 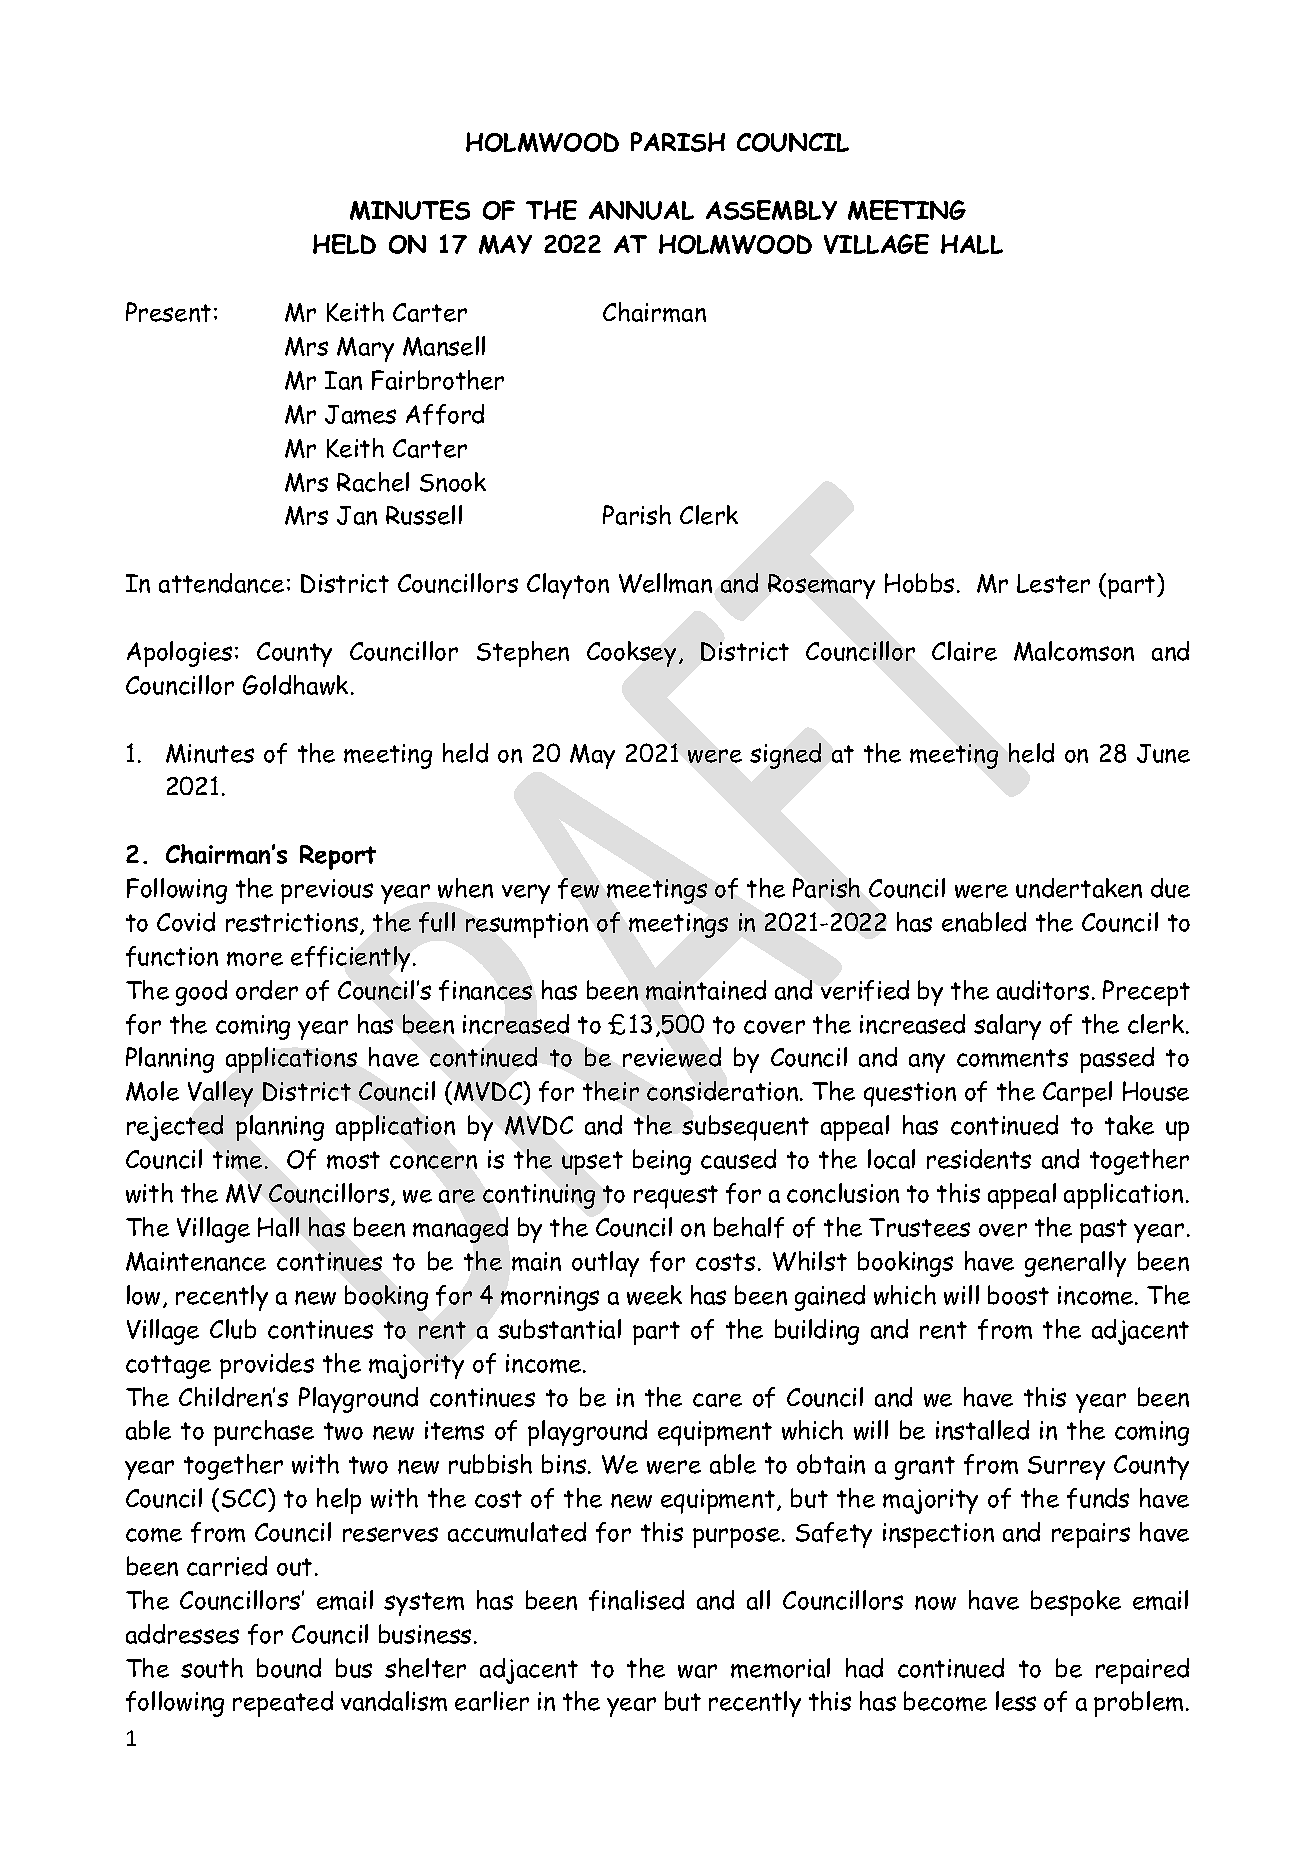 What do you see at coordinates (168, 312) in the screenshot?
I see `Present` at bounding box center [168, 312].
